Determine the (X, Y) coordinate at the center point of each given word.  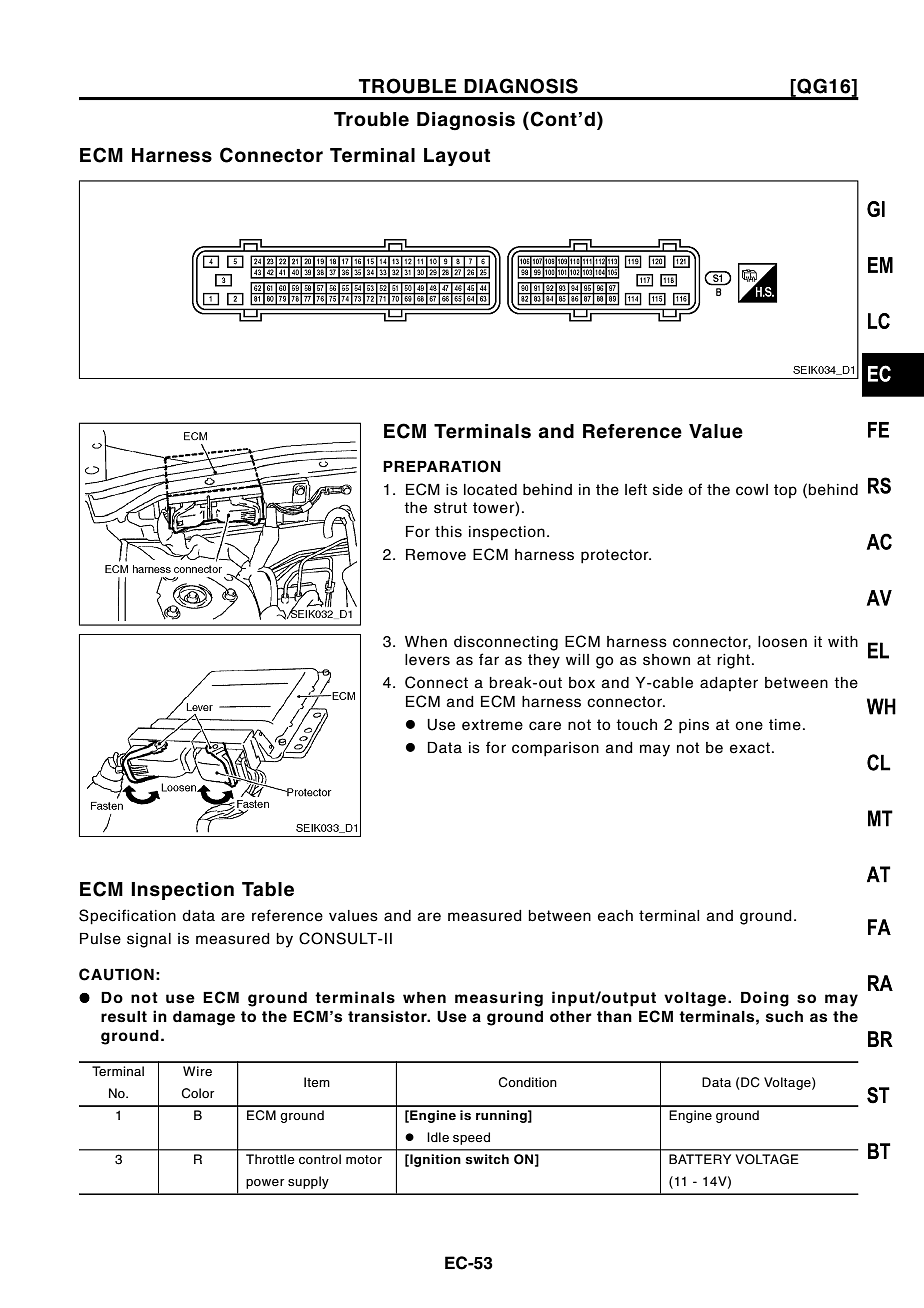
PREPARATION (442, 466)
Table (268, 889)
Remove (436, 555)
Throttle (270, 1159)
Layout (457, 157)
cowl (752, 490)
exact (750, 748)
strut (450, 508)
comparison (555, 749)
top (785, 491)
